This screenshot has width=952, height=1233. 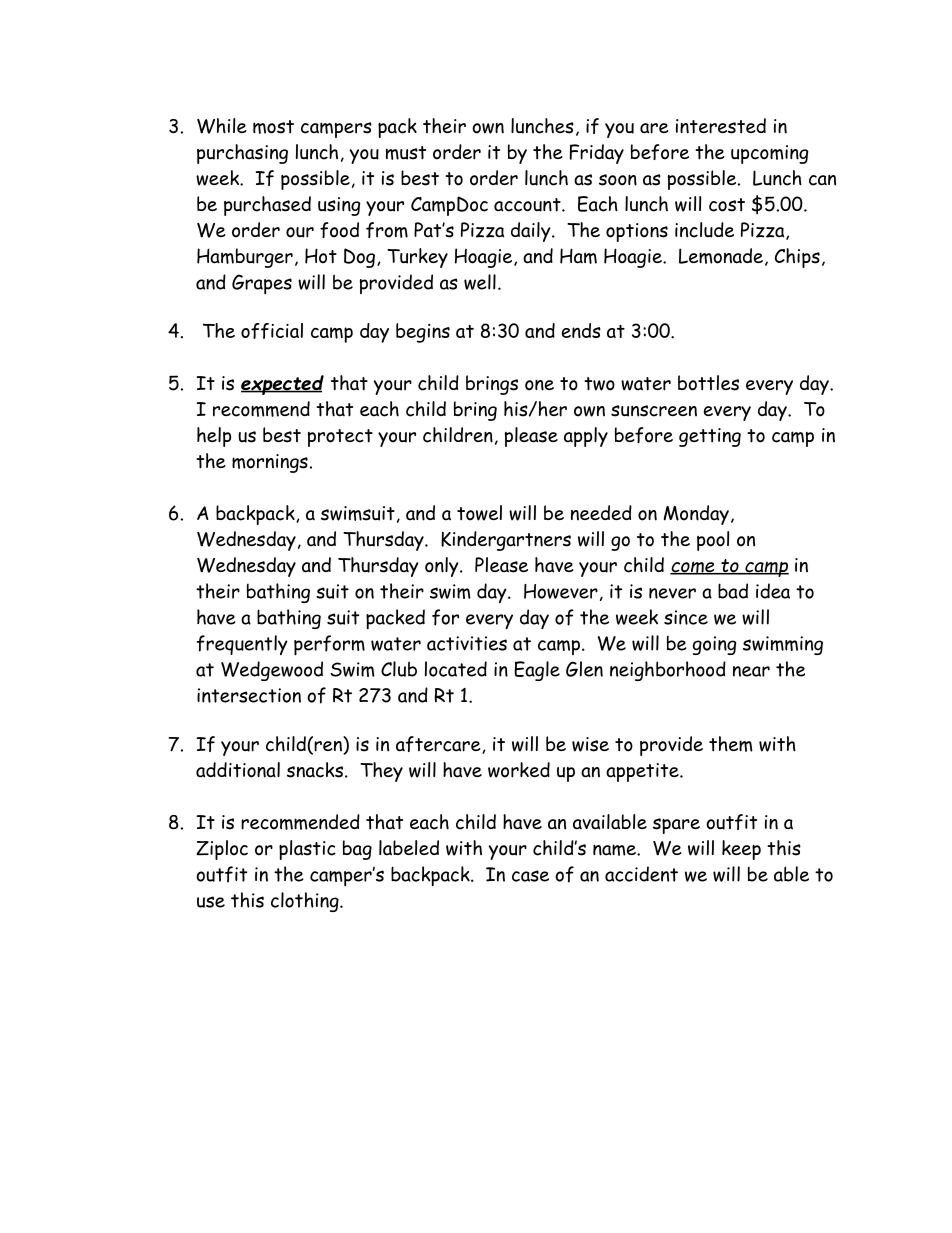 I want to click on most, so click(x=273, y=127).
